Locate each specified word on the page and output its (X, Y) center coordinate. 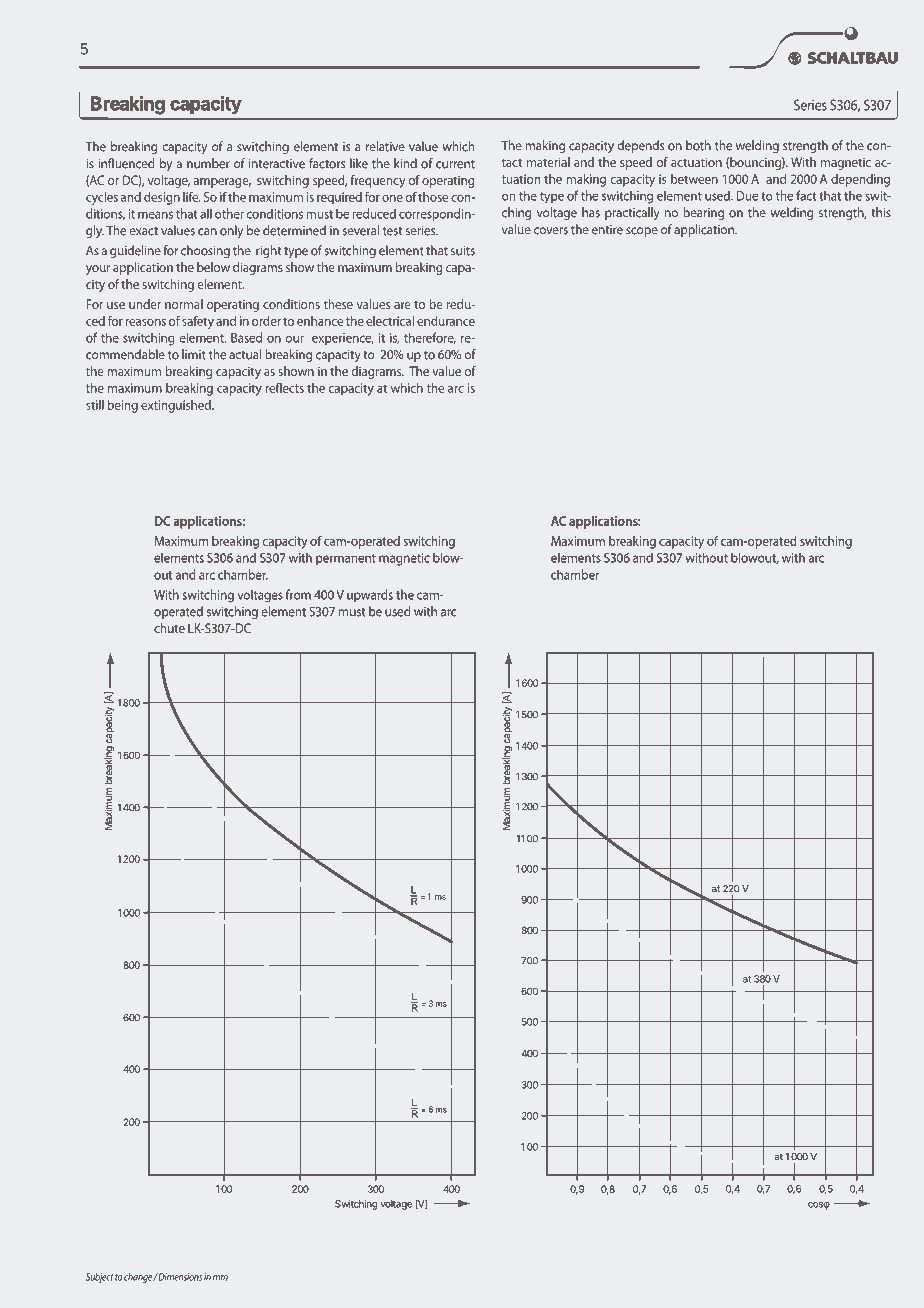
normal (184, 304)
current (455, 164)
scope (642, 232)
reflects (284, 387)
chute (169, 628)
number (208, 163)
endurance (446, 321)
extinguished (177, 406)
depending (860, 180)
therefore (430, 338)
